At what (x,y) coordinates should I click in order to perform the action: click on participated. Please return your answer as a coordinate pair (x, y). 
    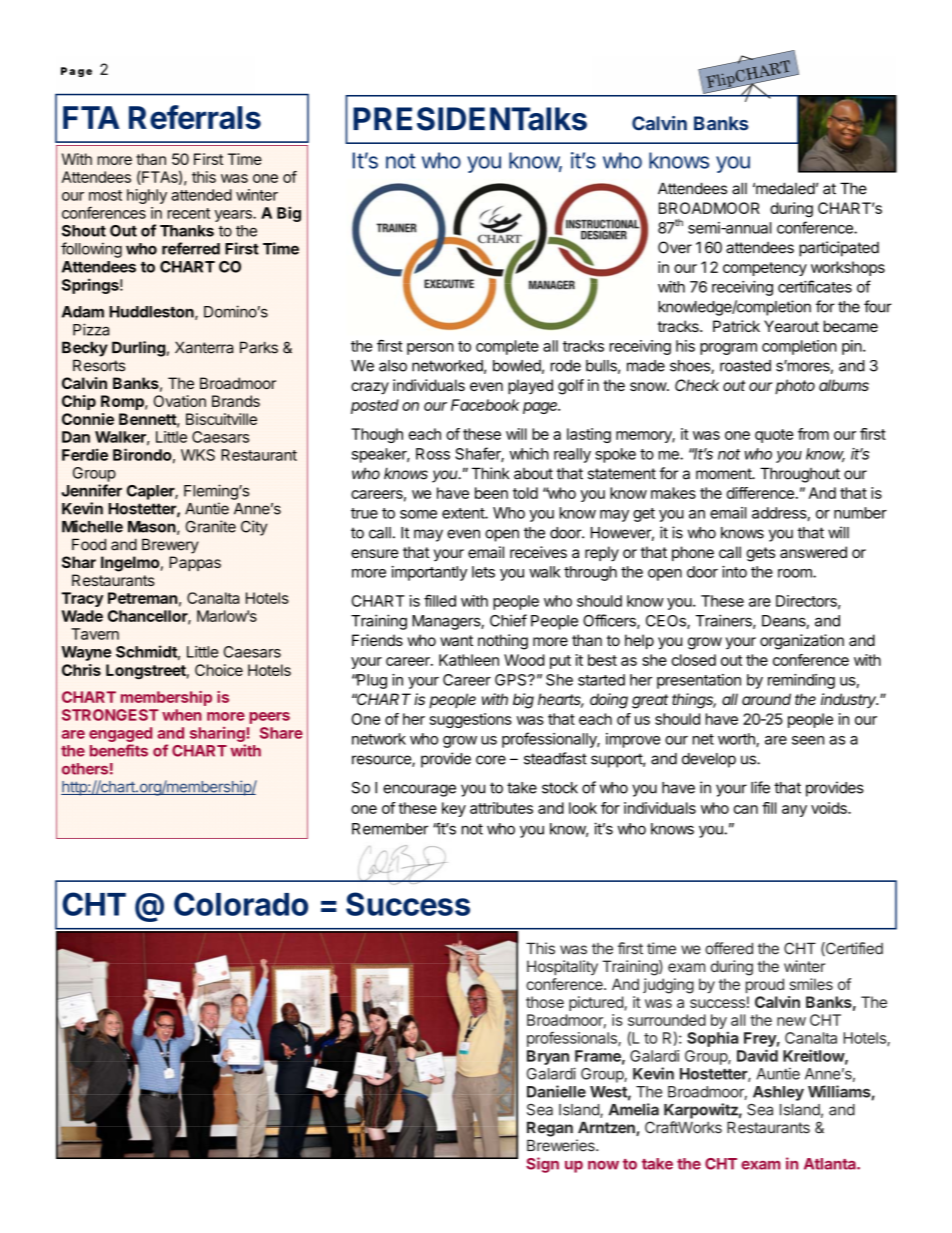
    Looking at the image, I should click on (839, 249).
